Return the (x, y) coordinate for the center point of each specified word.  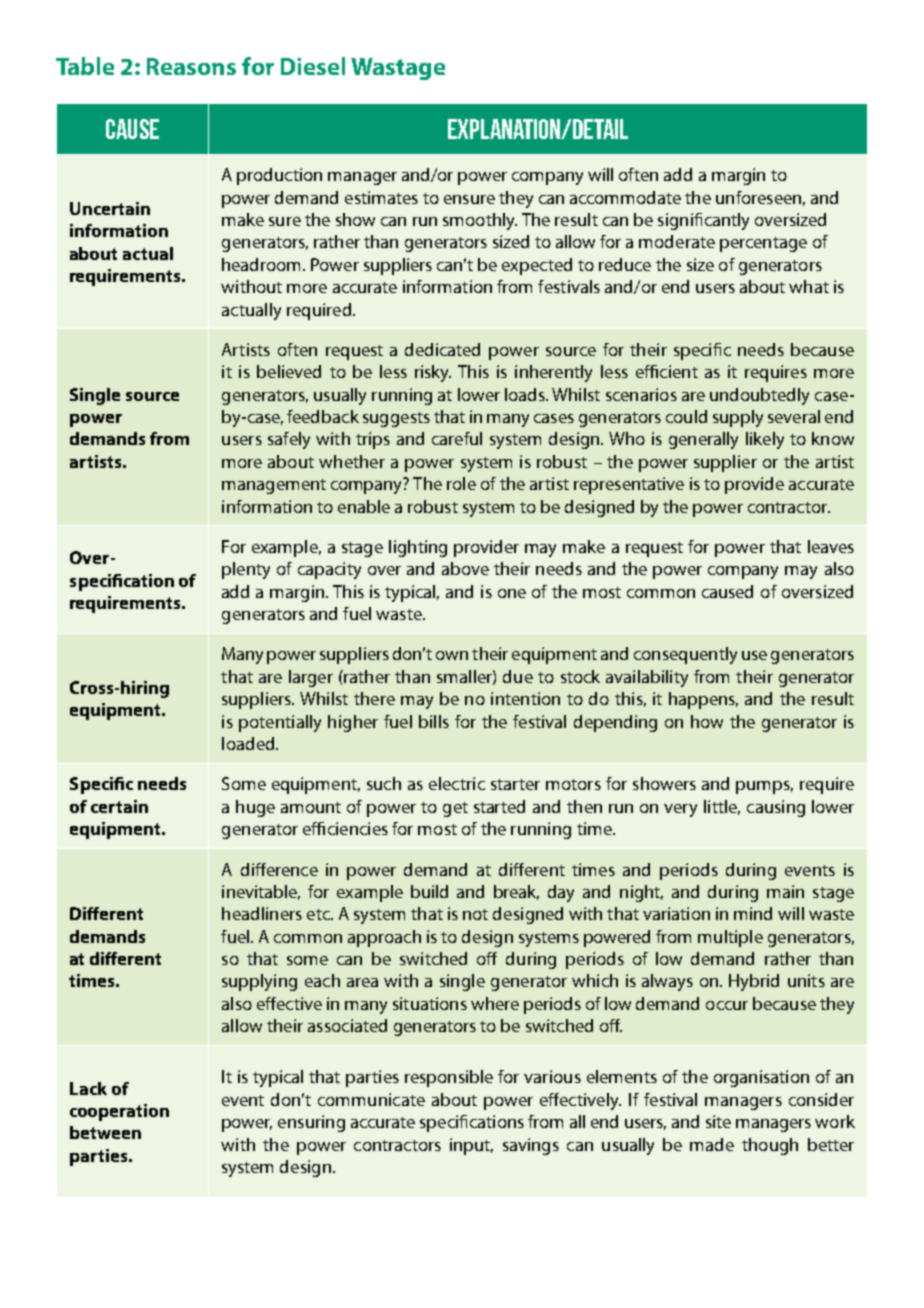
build (429, 891)
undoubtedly (759, 396)
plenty (246, 570)
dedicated (442, 349)
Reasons (191, 66)
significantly (703, 221)
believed (289, 371)
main (785, 891)
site (718, 1121)
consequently (685, 655)
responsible (449, 1078)
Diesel (313, 66)
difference (279, 869)
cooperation (119, 1112)
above (465, 568)
